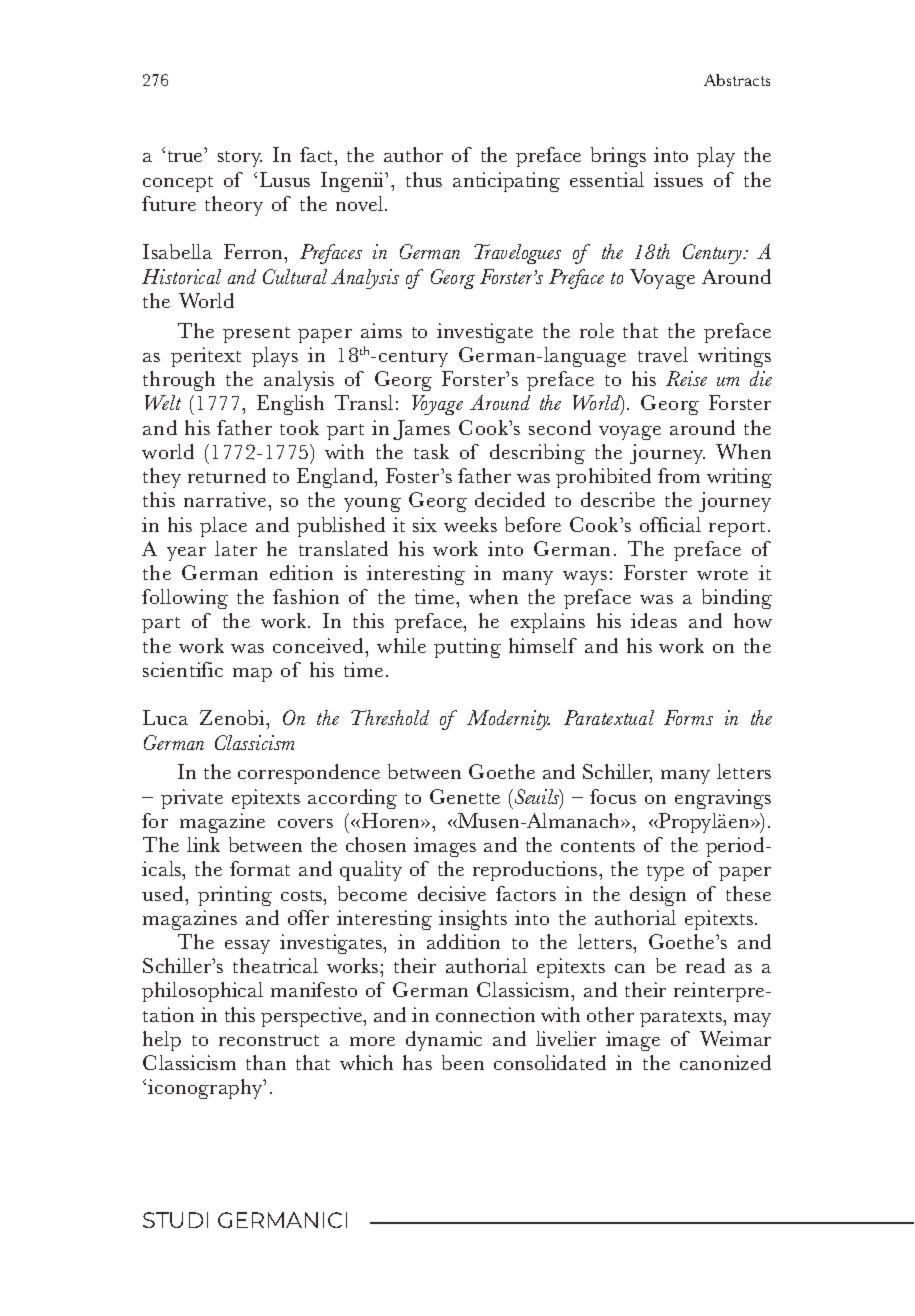  What do you see at coordinates (654, 620) in the document?
I see `ideas` at bounding box center [654, 620].
